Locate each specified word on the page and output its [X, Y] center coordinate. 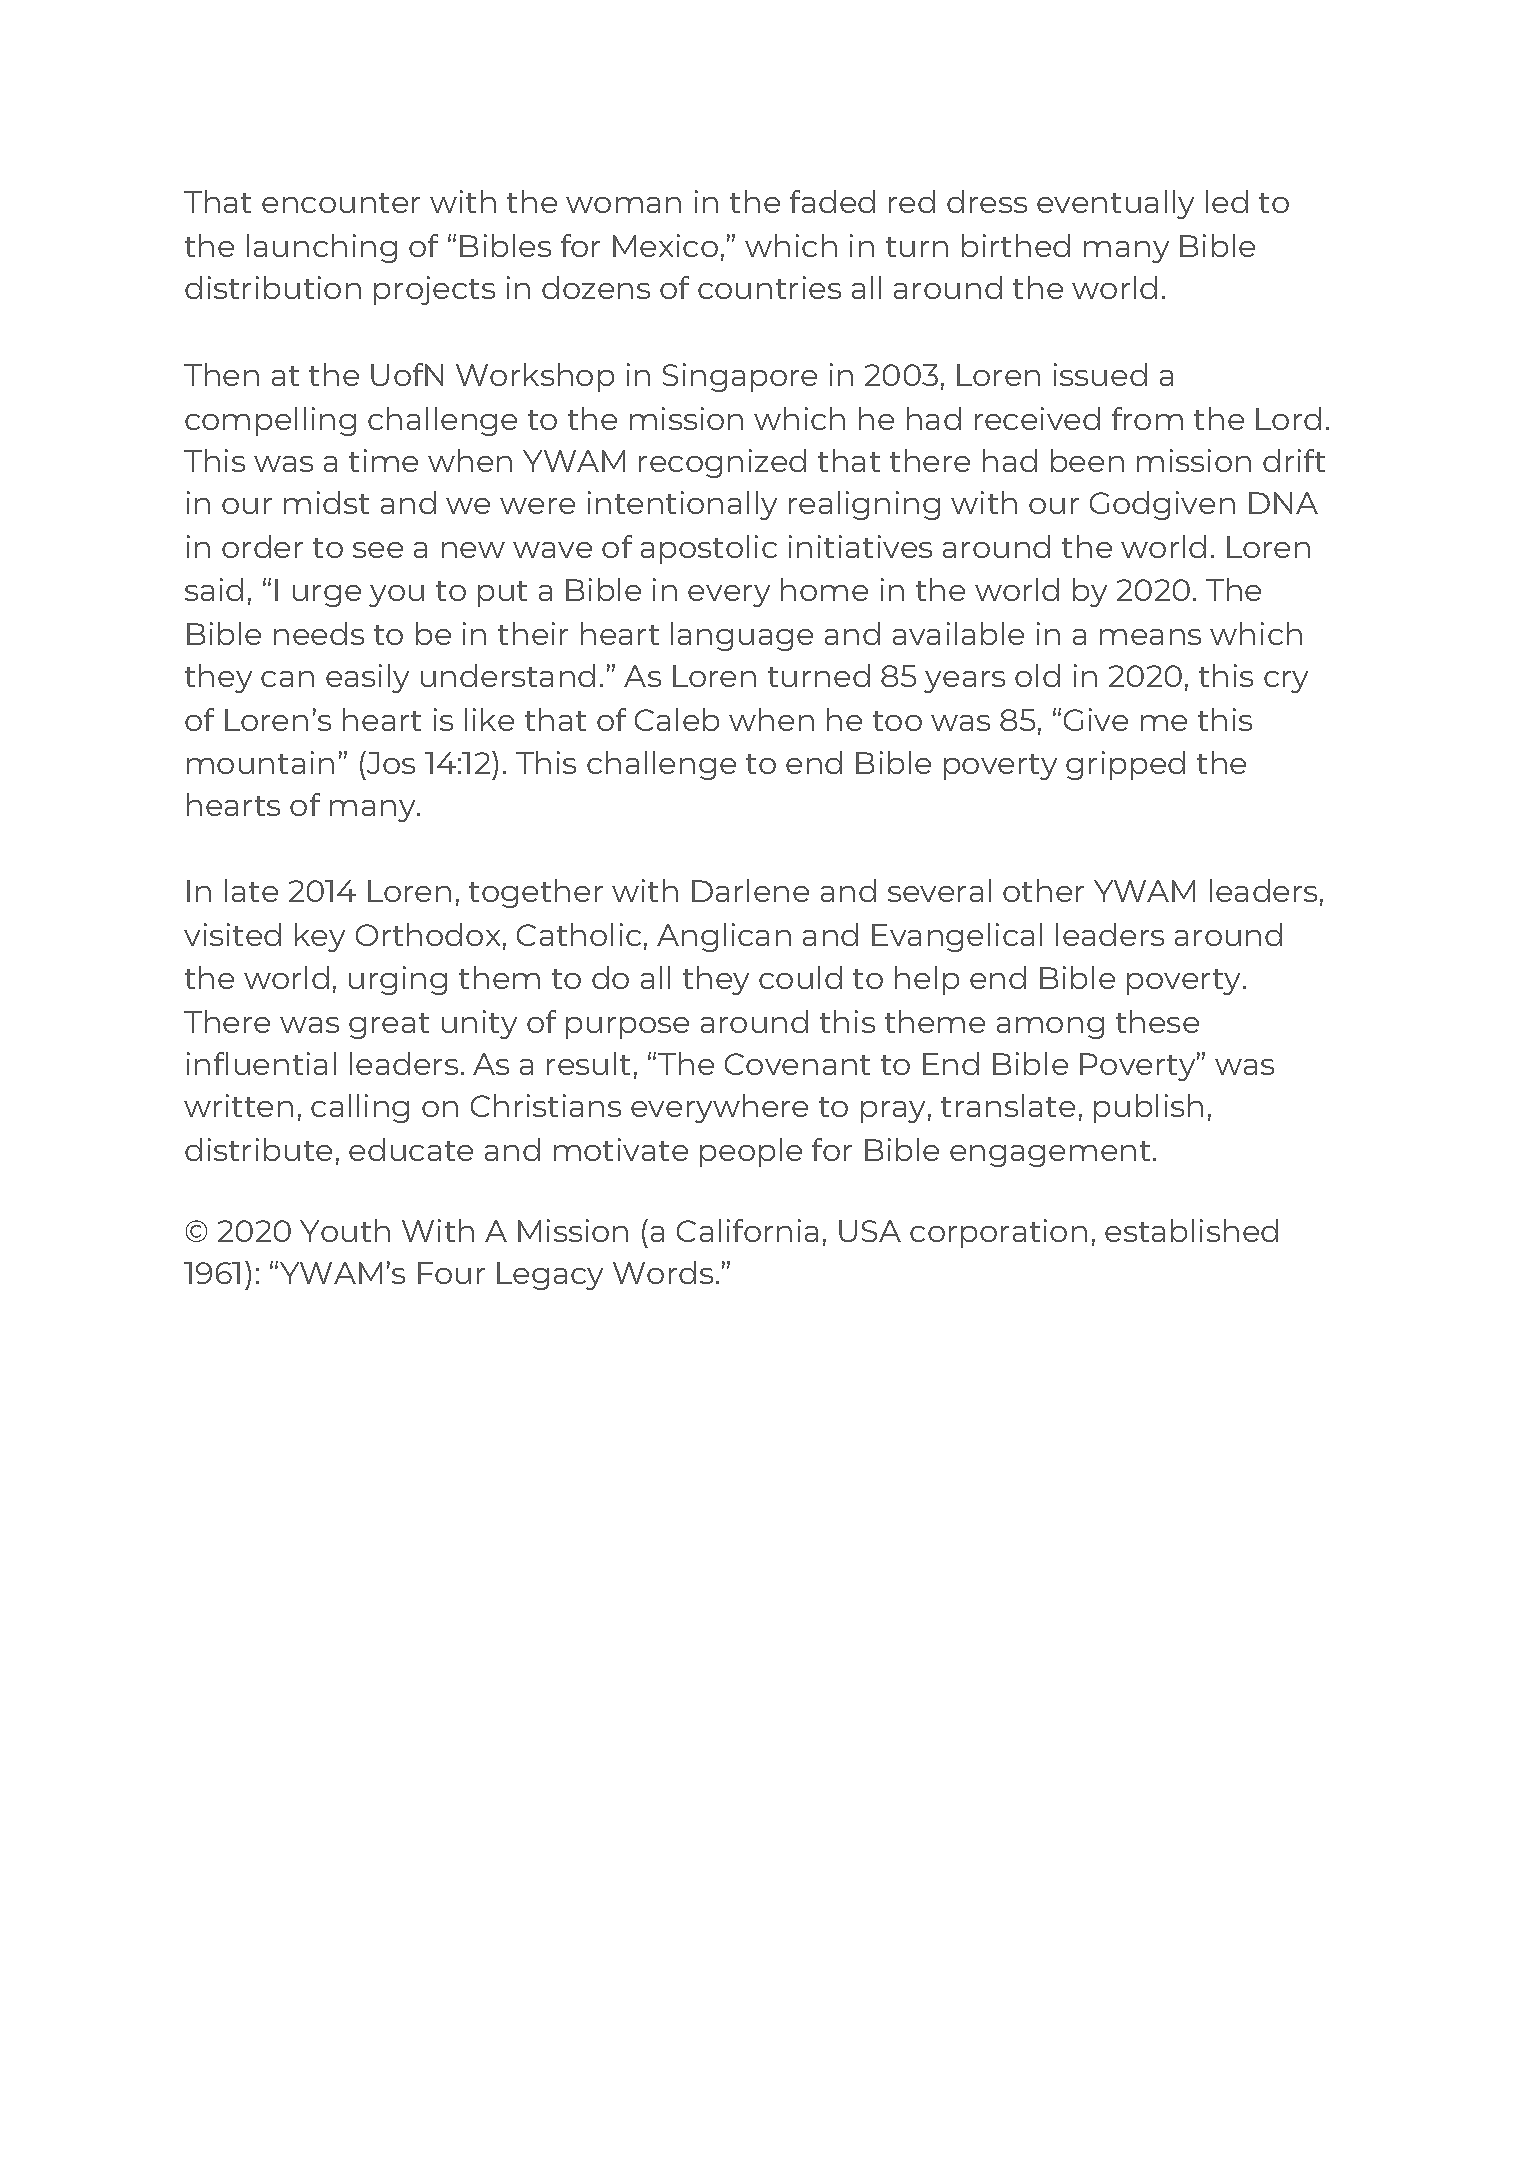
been [1087, 460]
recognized [722, 463]
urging [398, 980]
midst [326, 502]
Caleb [677, 719]
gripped [1125, 765]
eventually [1115, 204]
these [1157, 1021]
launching [322, 248]
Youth [345, 1230]
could [800, 977]
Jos [390, 762]
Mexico [665, 245]
